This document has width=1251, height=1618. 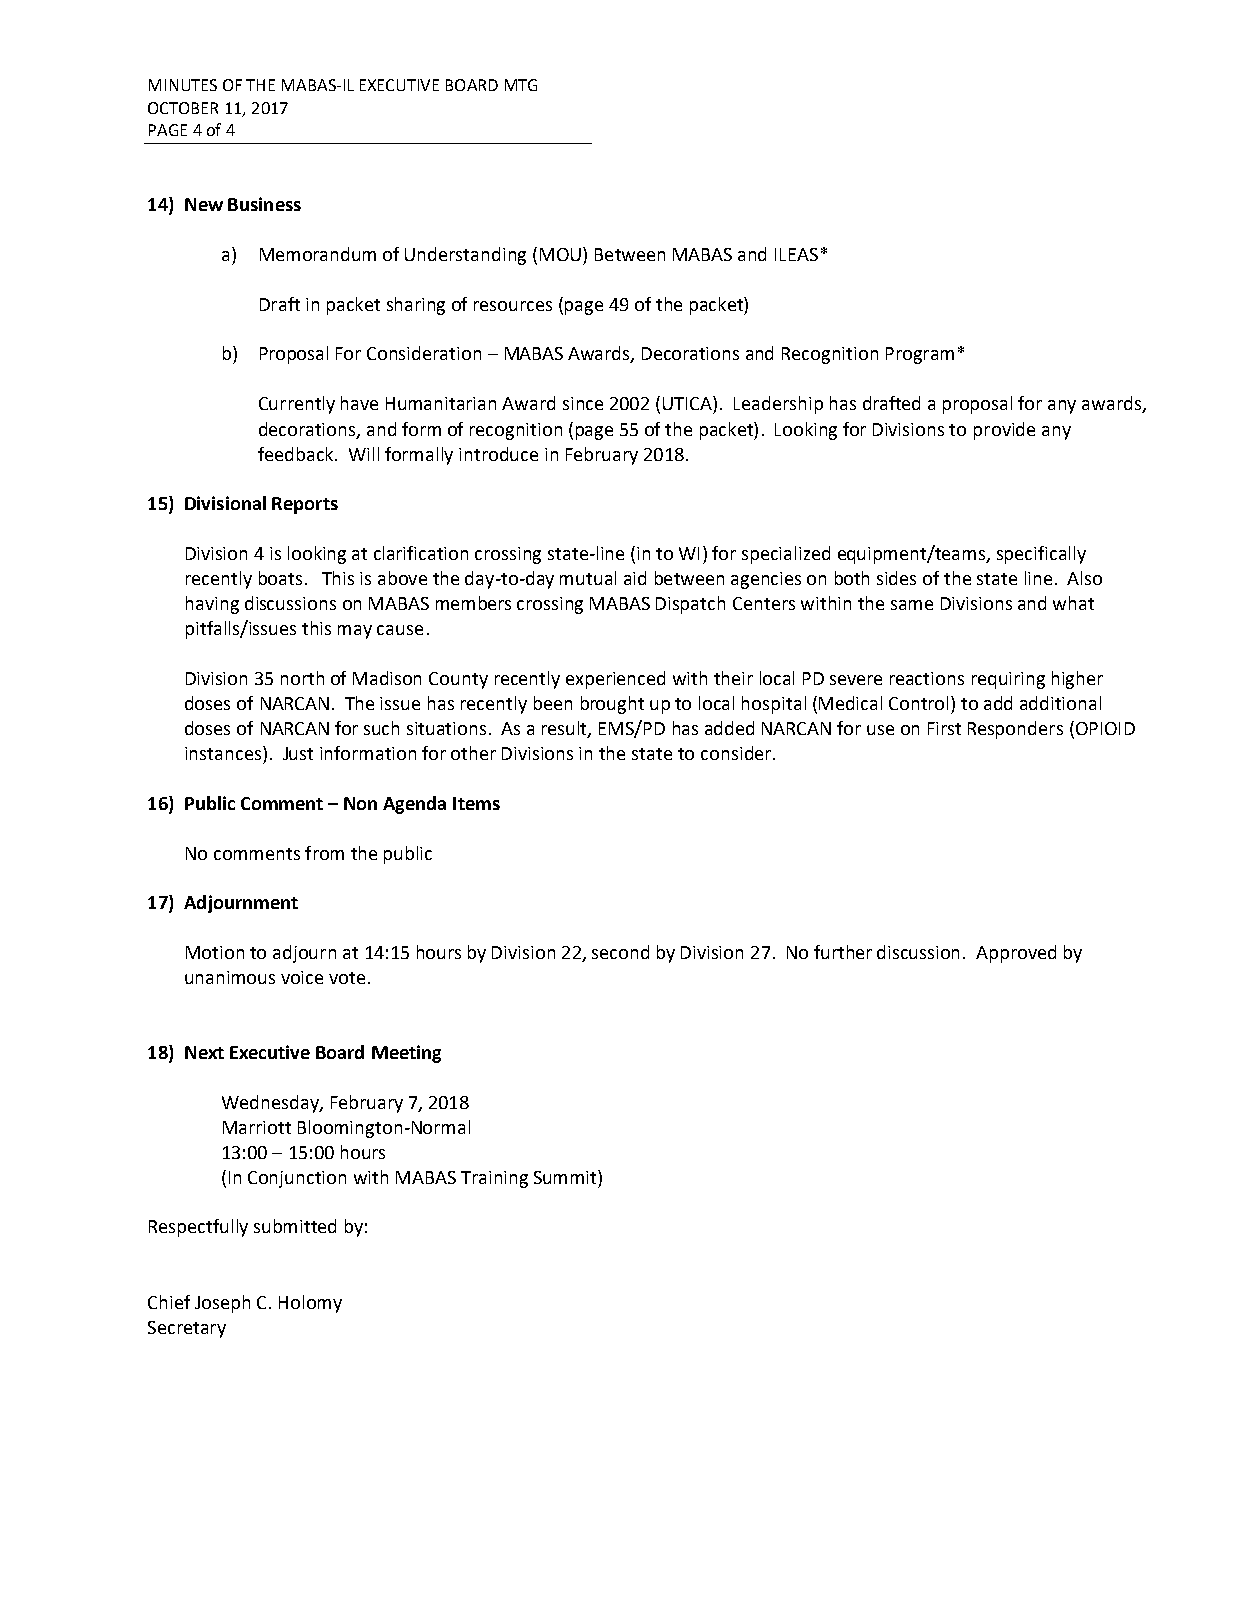 I want to click on Responders, so click(x=1015, y=730).
